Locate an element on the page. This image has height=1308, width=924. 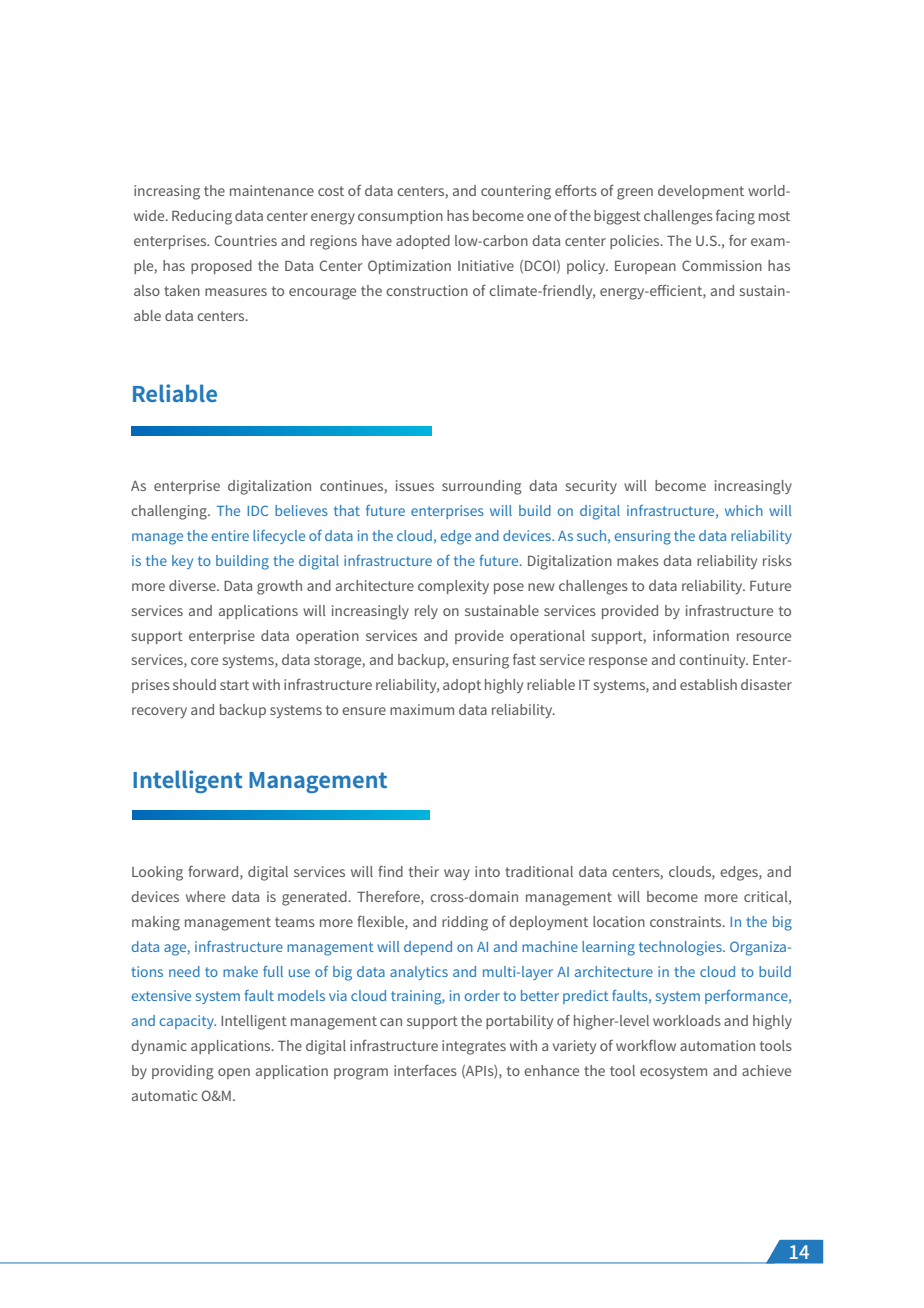
core is located at coordinates (204, 661).
